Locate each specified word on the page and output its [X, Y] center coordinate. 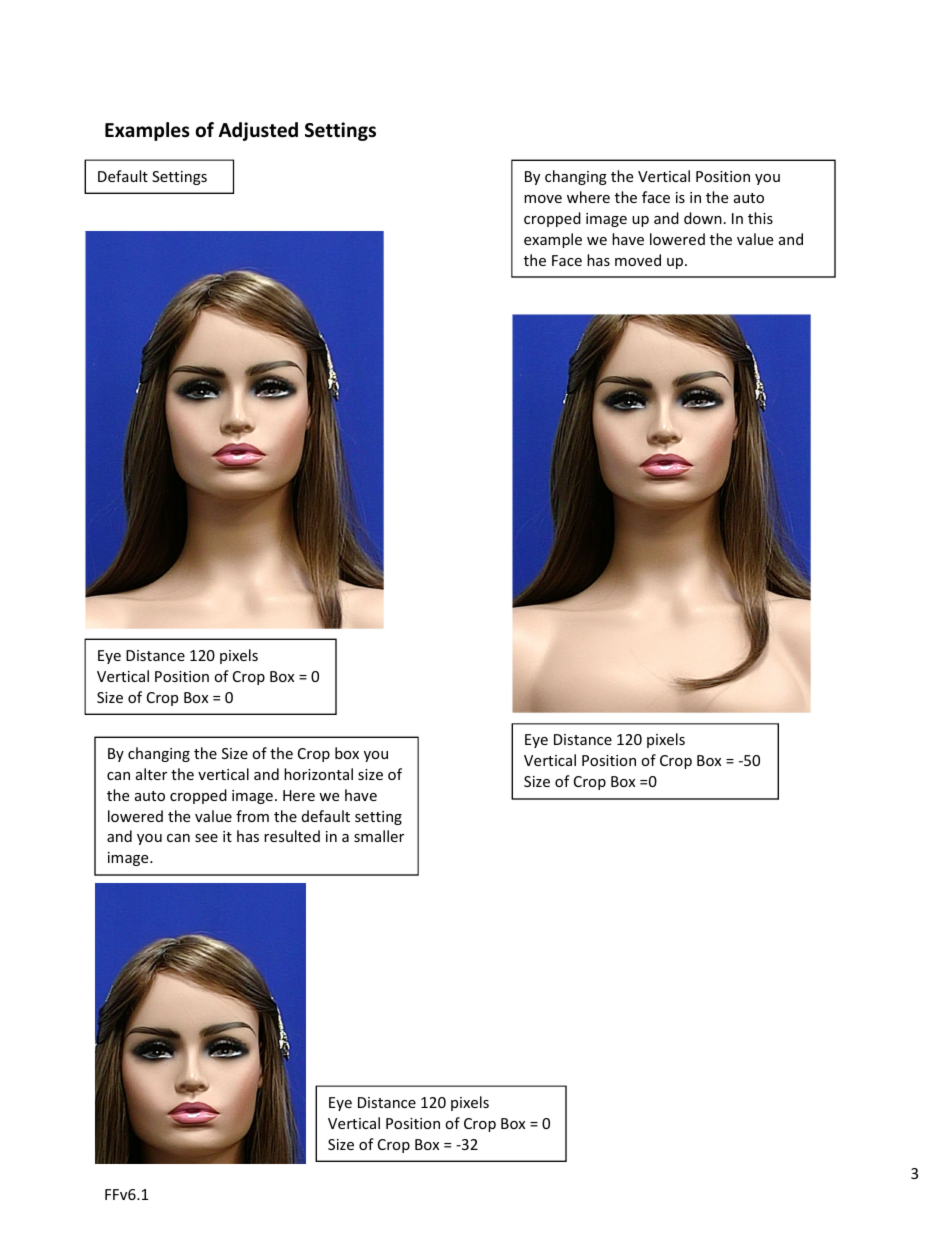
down [703, 218]
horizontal [318, 774]
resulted [292, 836]
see [206, 838]
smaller [379, 836]
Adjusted [258, 131]
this [760, 218]
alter [151, 774]
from [252, 816]
